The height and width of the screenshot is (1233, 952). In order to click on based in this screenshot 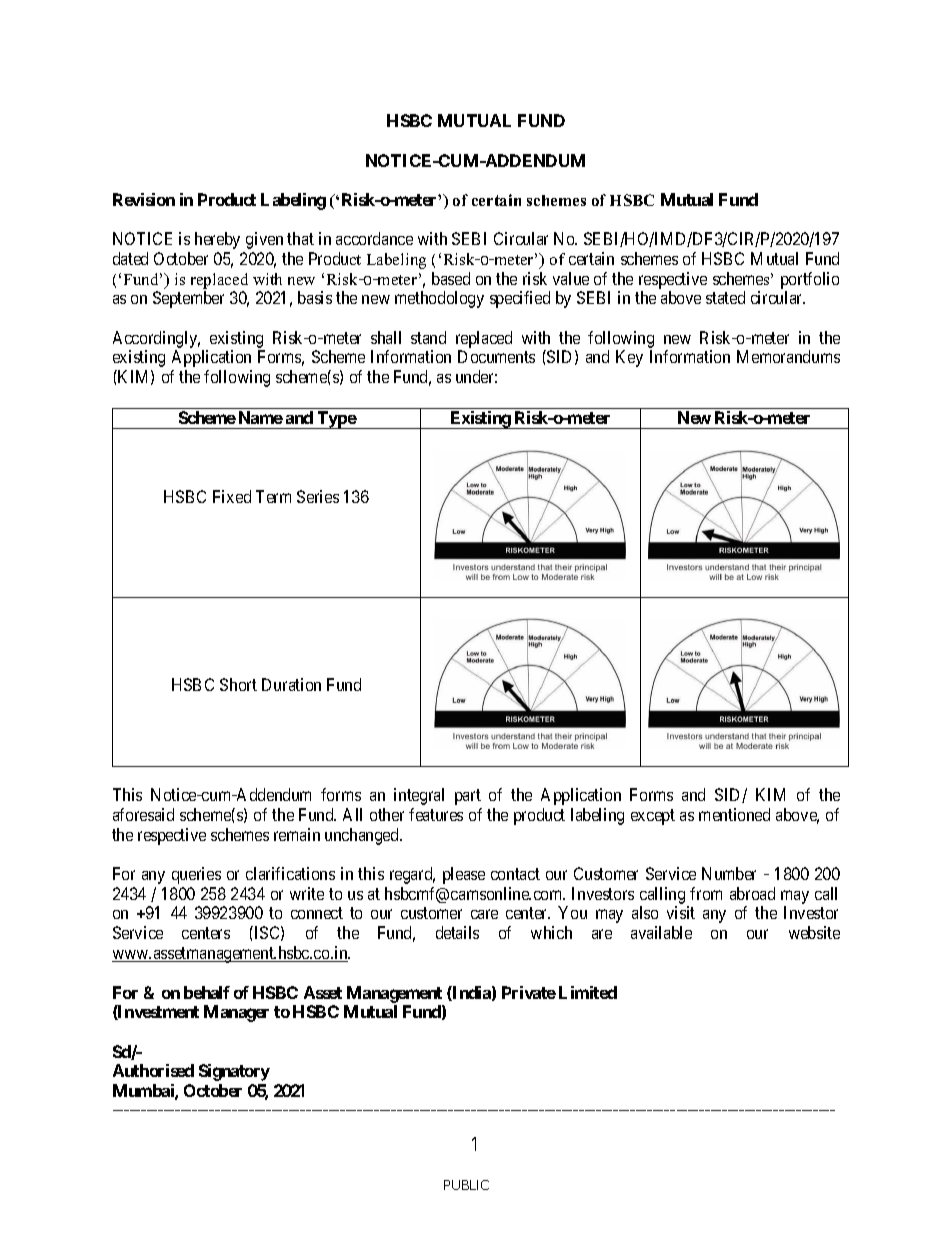, I will do `click(451, 278)`.
